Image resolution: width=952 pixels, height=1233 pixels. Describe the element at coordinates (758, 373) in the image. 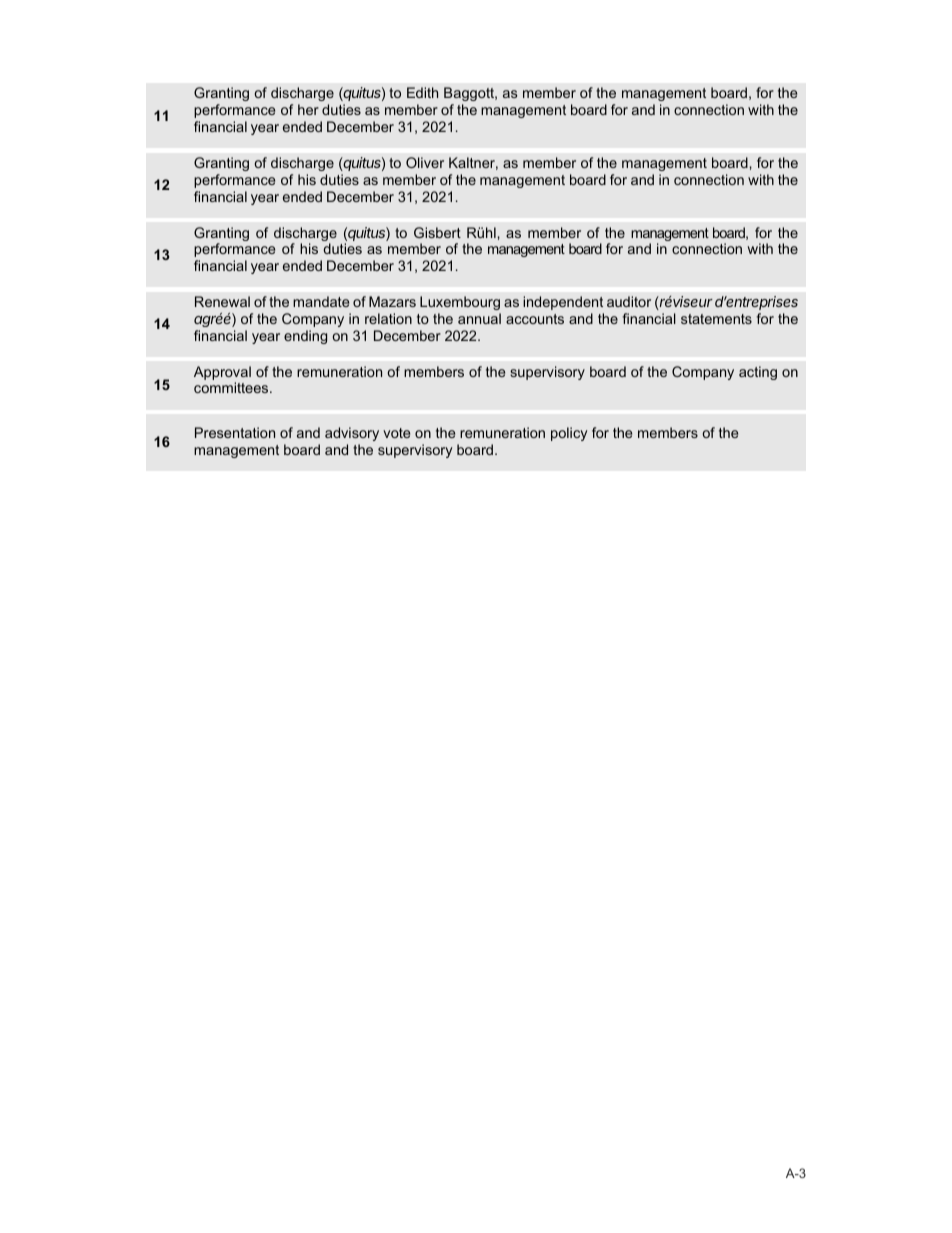

I see `acting` at that location.
